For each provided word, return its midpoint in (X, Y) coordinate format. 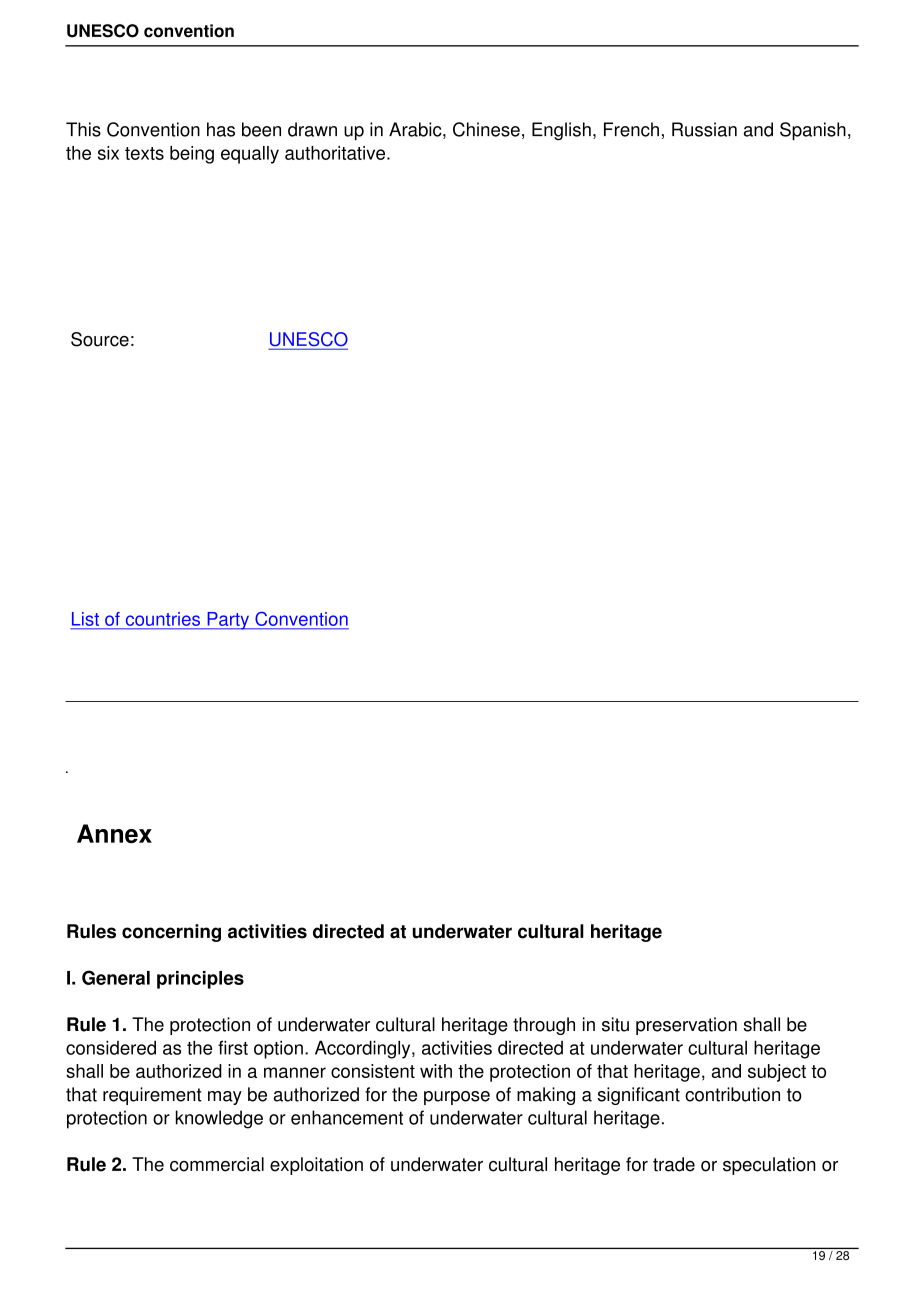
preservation (686, 1026)
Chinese (486, 129)
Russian (704, 129)
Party (228, 621)
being (192, 155)
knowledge (219, 1119)
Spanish (813, 131)
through (544, 1026)
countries (163, 619)
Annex (114, 833)
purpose (457, 1098)
